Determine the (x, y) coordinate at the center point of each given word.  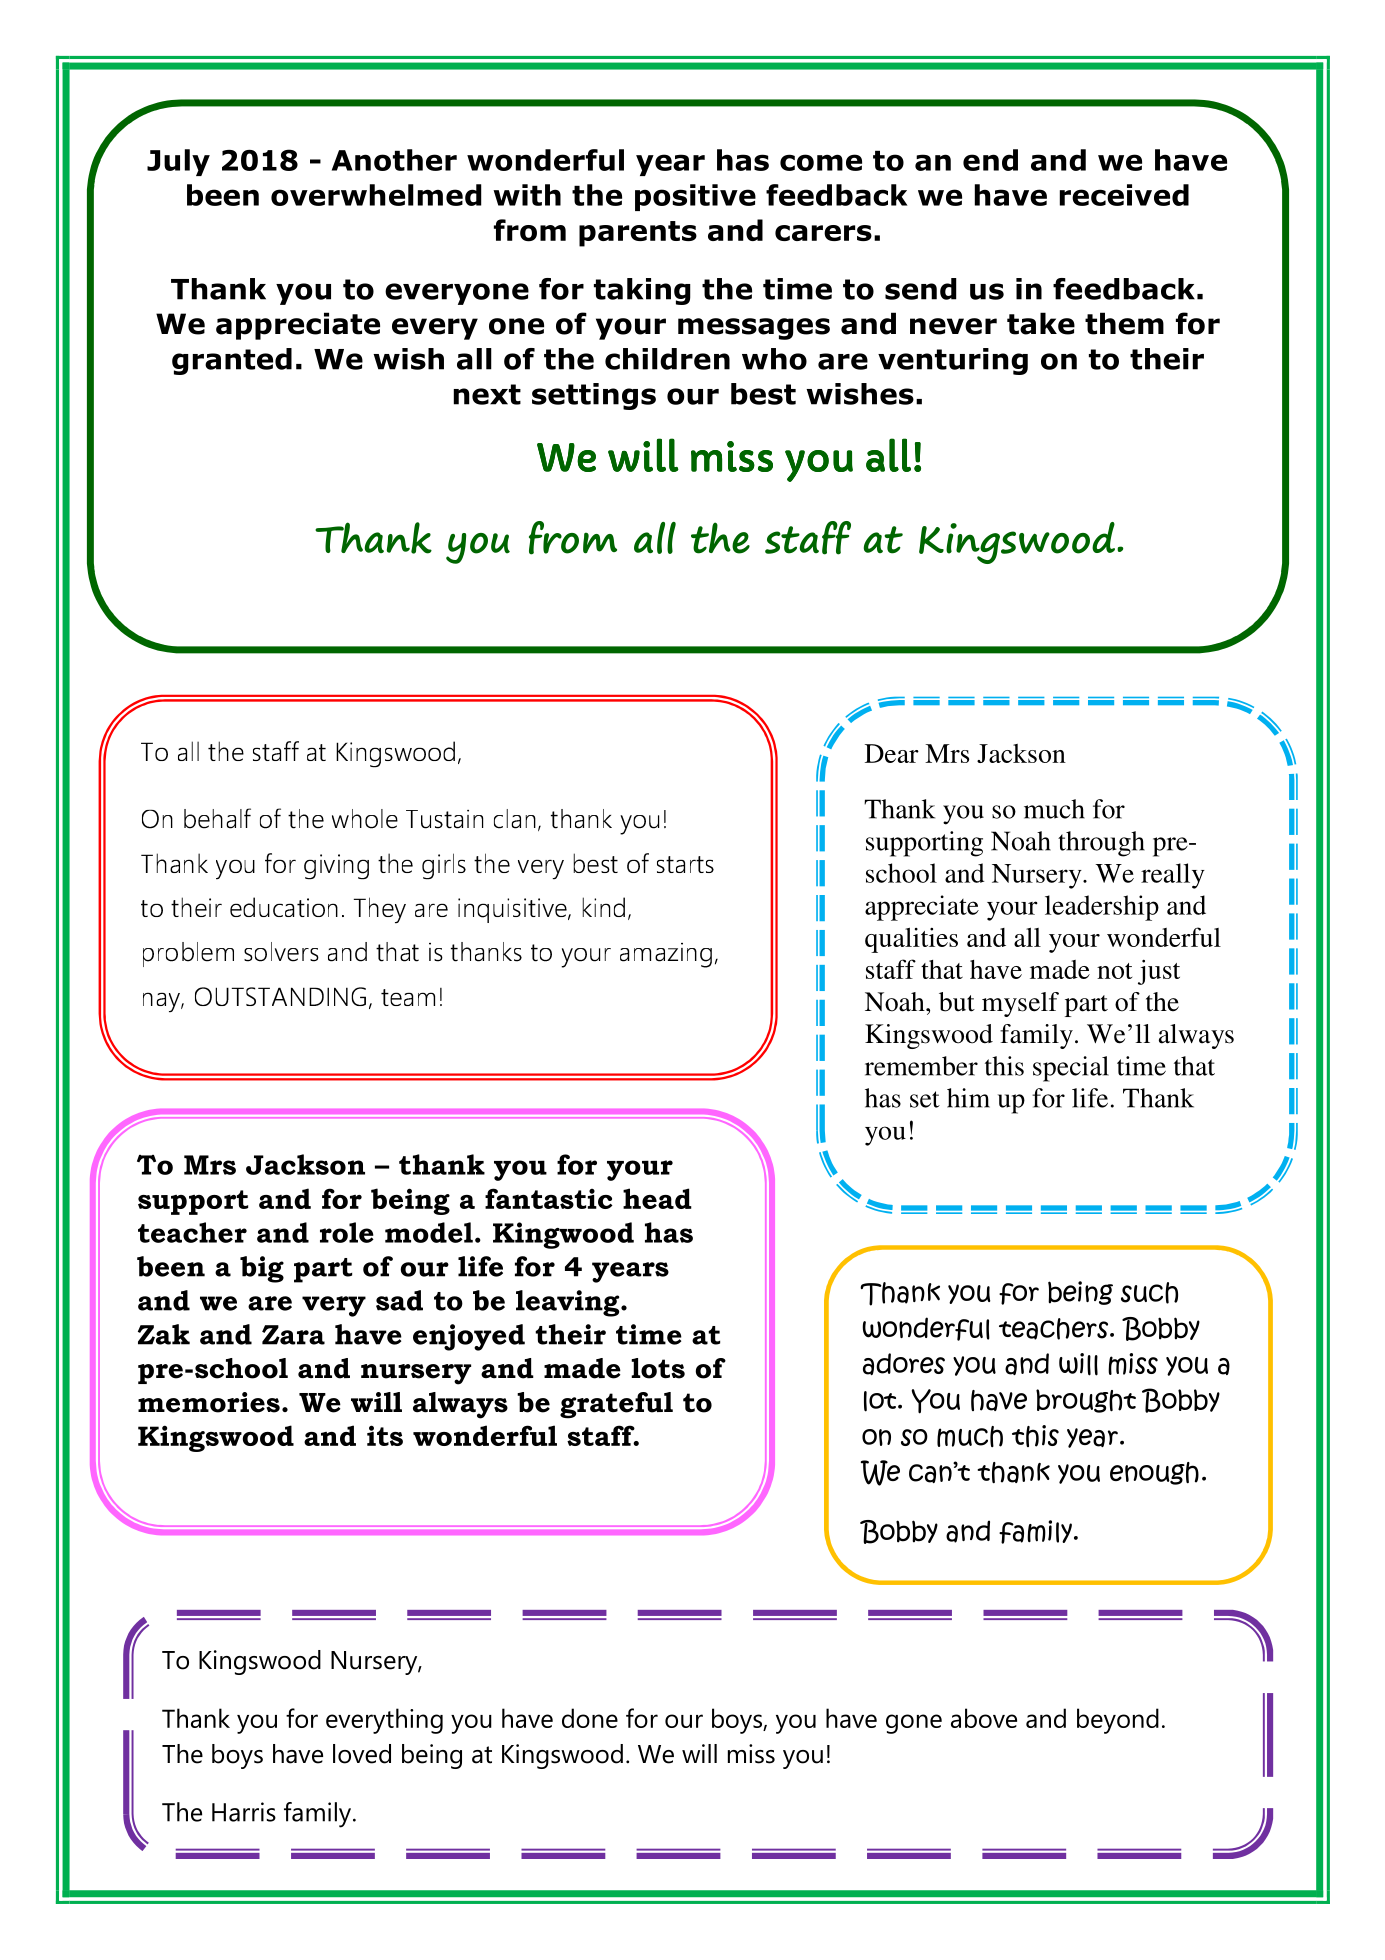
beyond (1118, 1721)
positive (695, 197)
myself (1020, 1004)
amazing (666, 955)
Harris (244, 1812)
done (590, 1718)
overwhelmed (376, 195)
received (1124, 195)
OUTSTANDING (280, 996)
